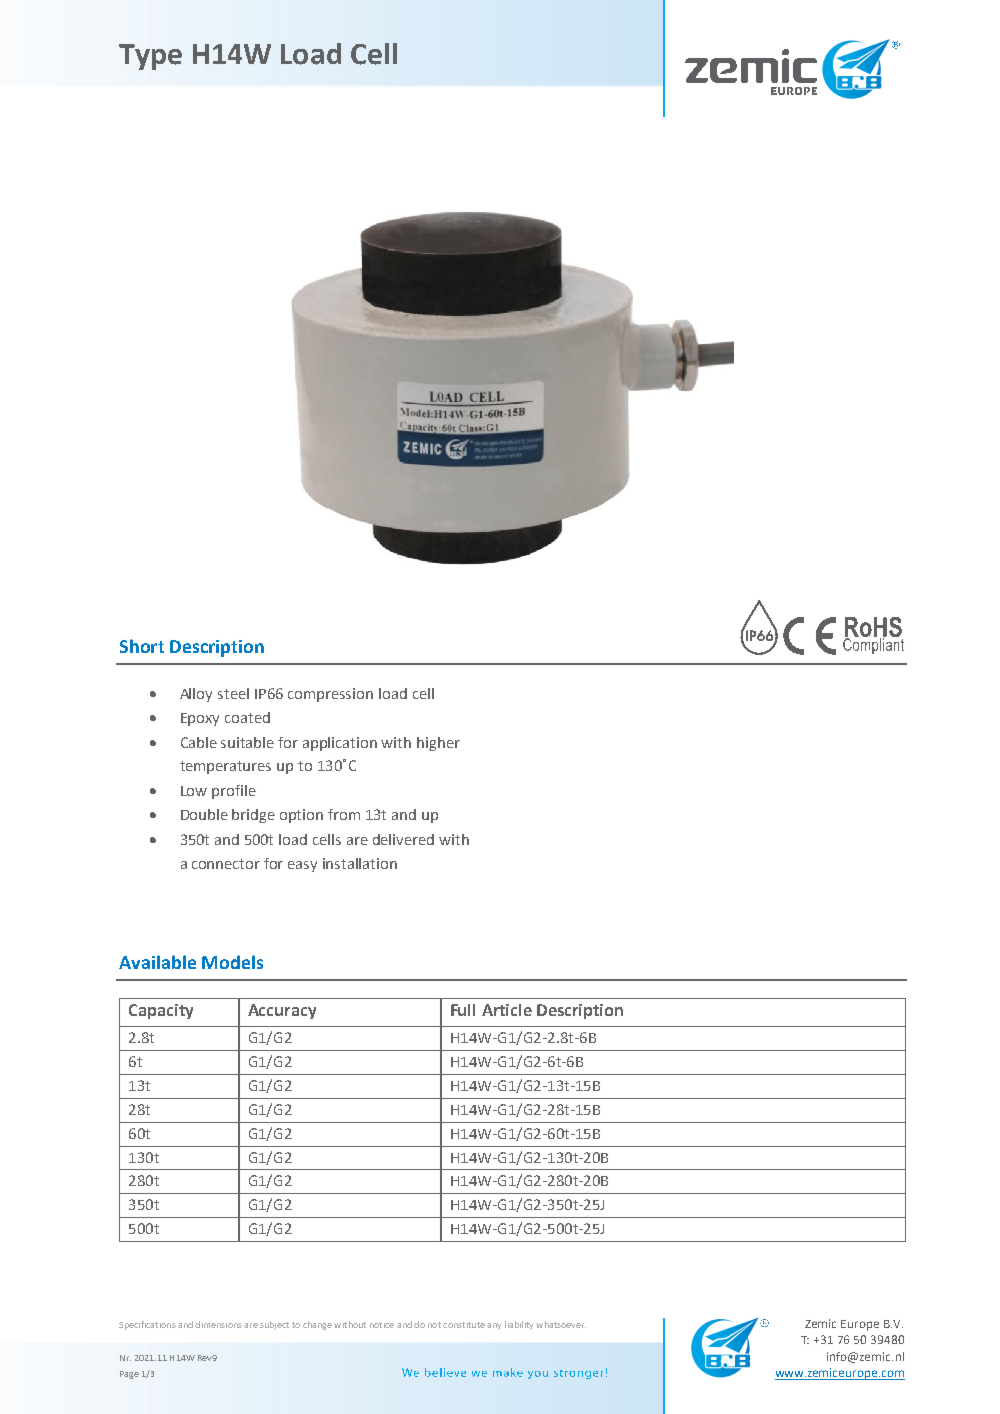 The height and width of the screenshot is (1414, 1000). What do you see at coordinates (330, 695) in the screenshot?
I see `compression` at bounding box center [330, 695].
